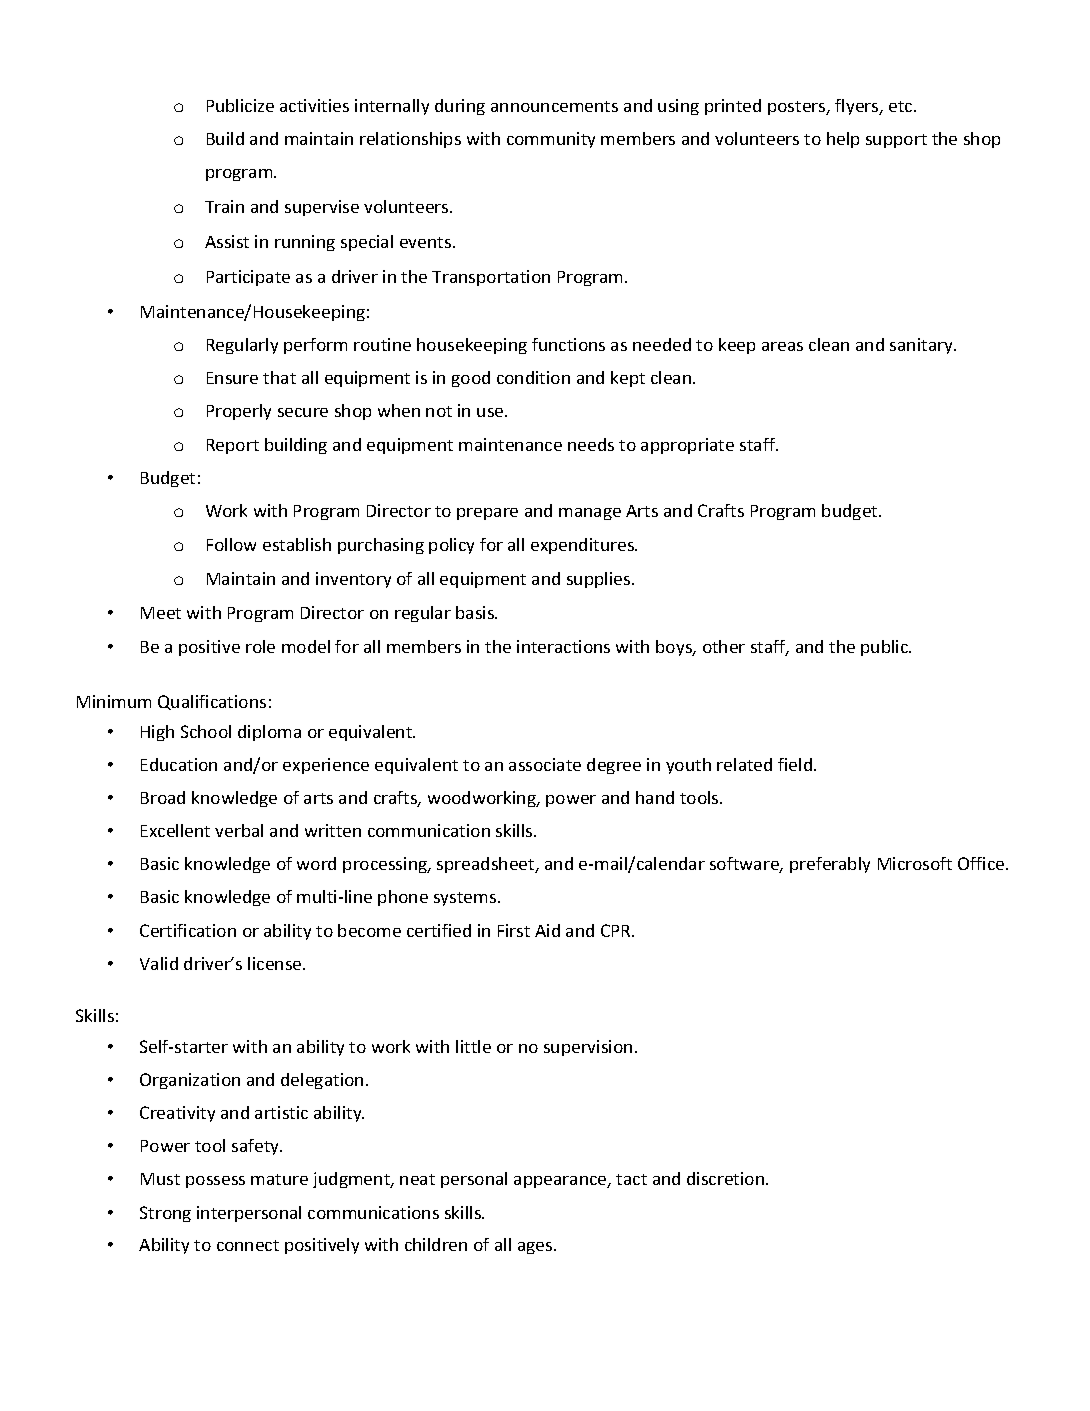 Image resolution: width=1090 pixels, height=1411 pixels. Describe the element at coordinates (239, 412) in the screenshot. I see `Properly` at that location.
